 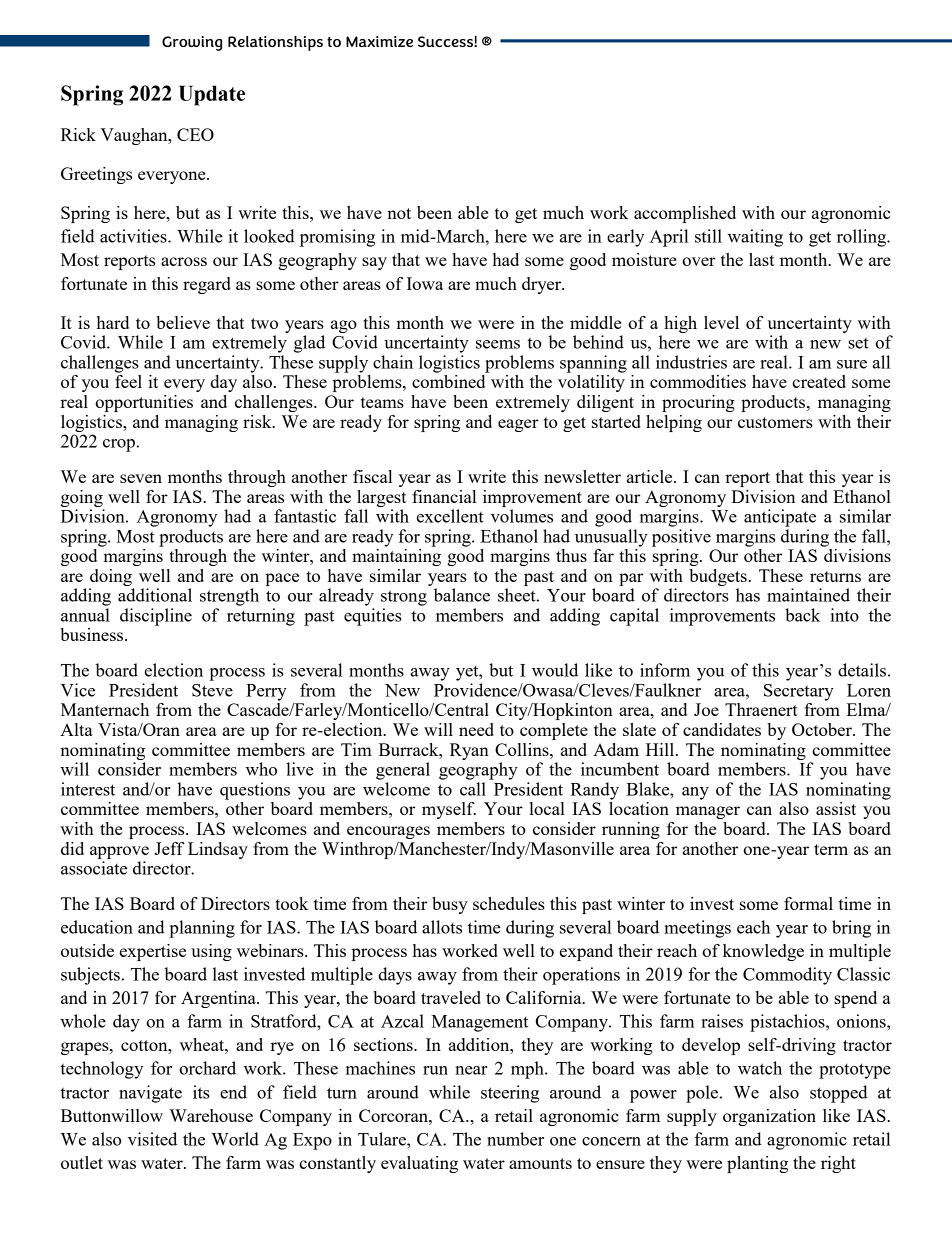 What do you see at coordinates (192, 43) in the screenshot?
I see `Growing` at bounding box center [192, 43].
